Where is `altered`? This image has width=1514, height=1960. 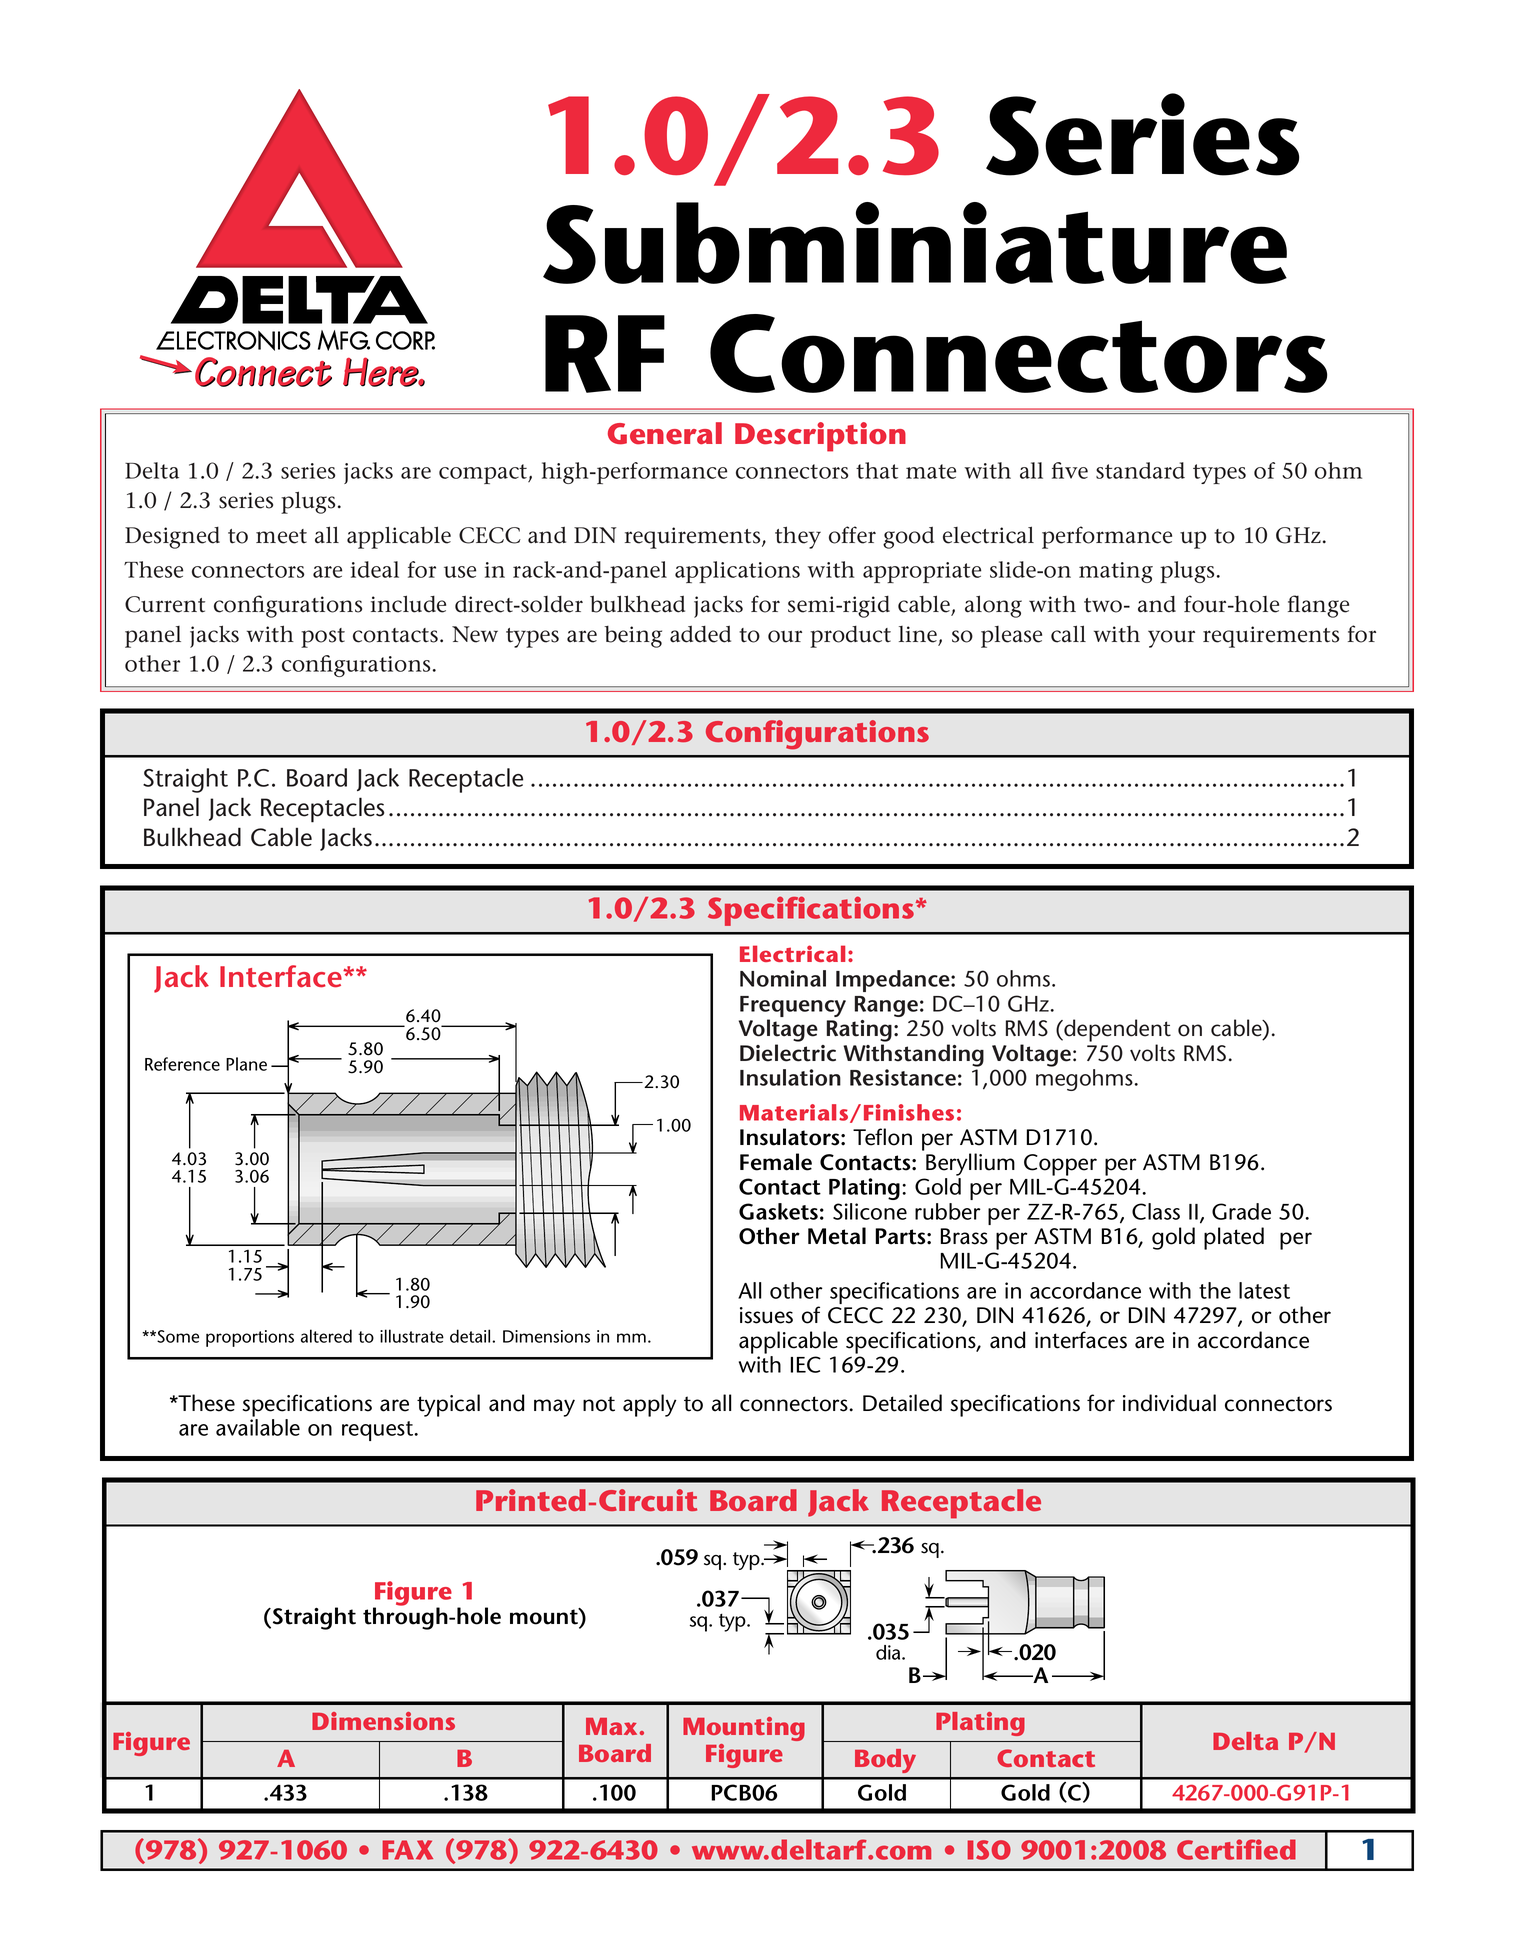 altered is located at coordinates (326, 1336).
